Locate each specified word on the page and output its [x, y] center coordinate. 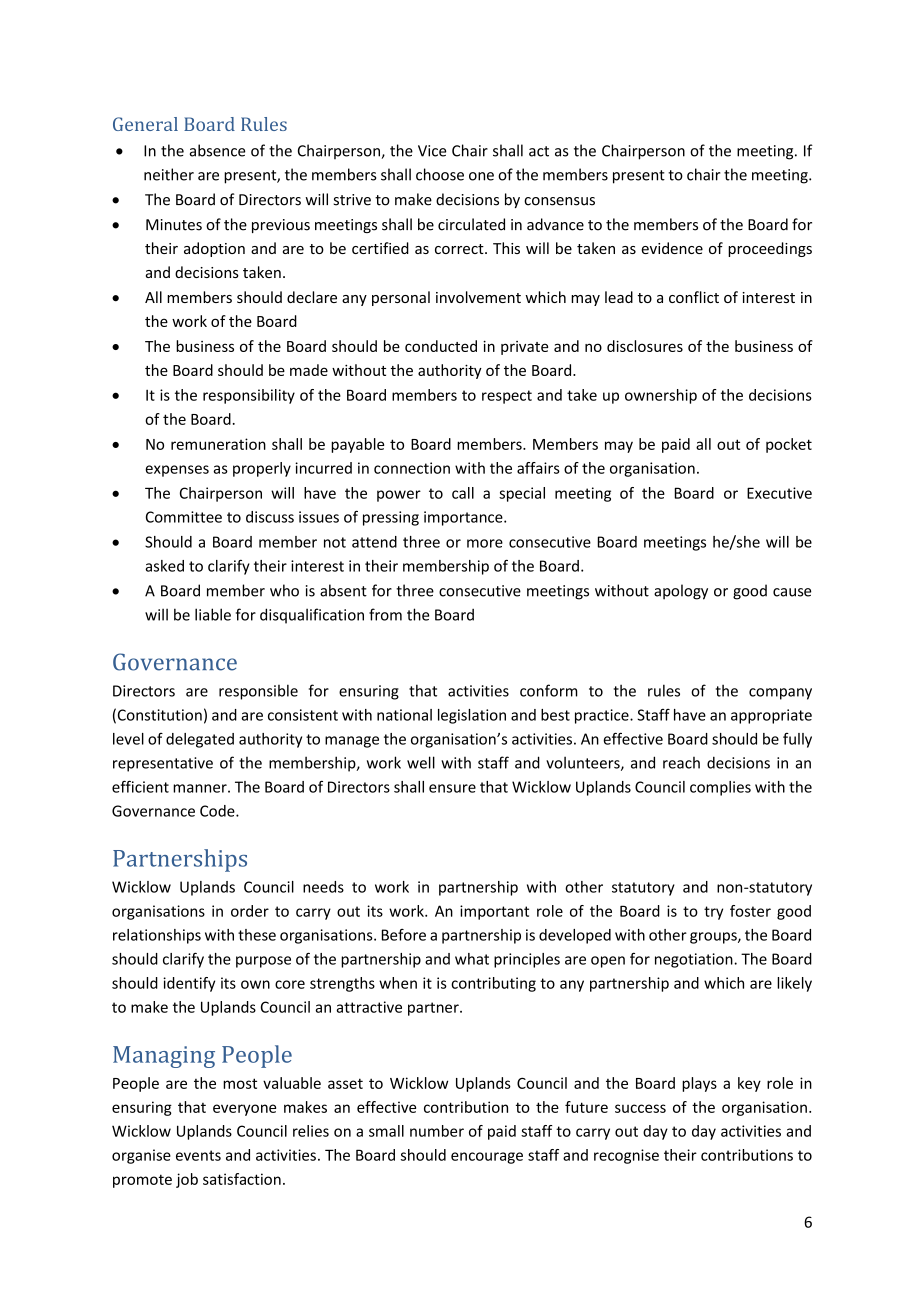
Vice [432, 151]
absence [217, 150]
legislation [472, 716]
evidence [672, 248]
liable [213, 614]
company [780, 694]
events [198, 1155]
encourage [487, 1158]
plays [699, 1084]
